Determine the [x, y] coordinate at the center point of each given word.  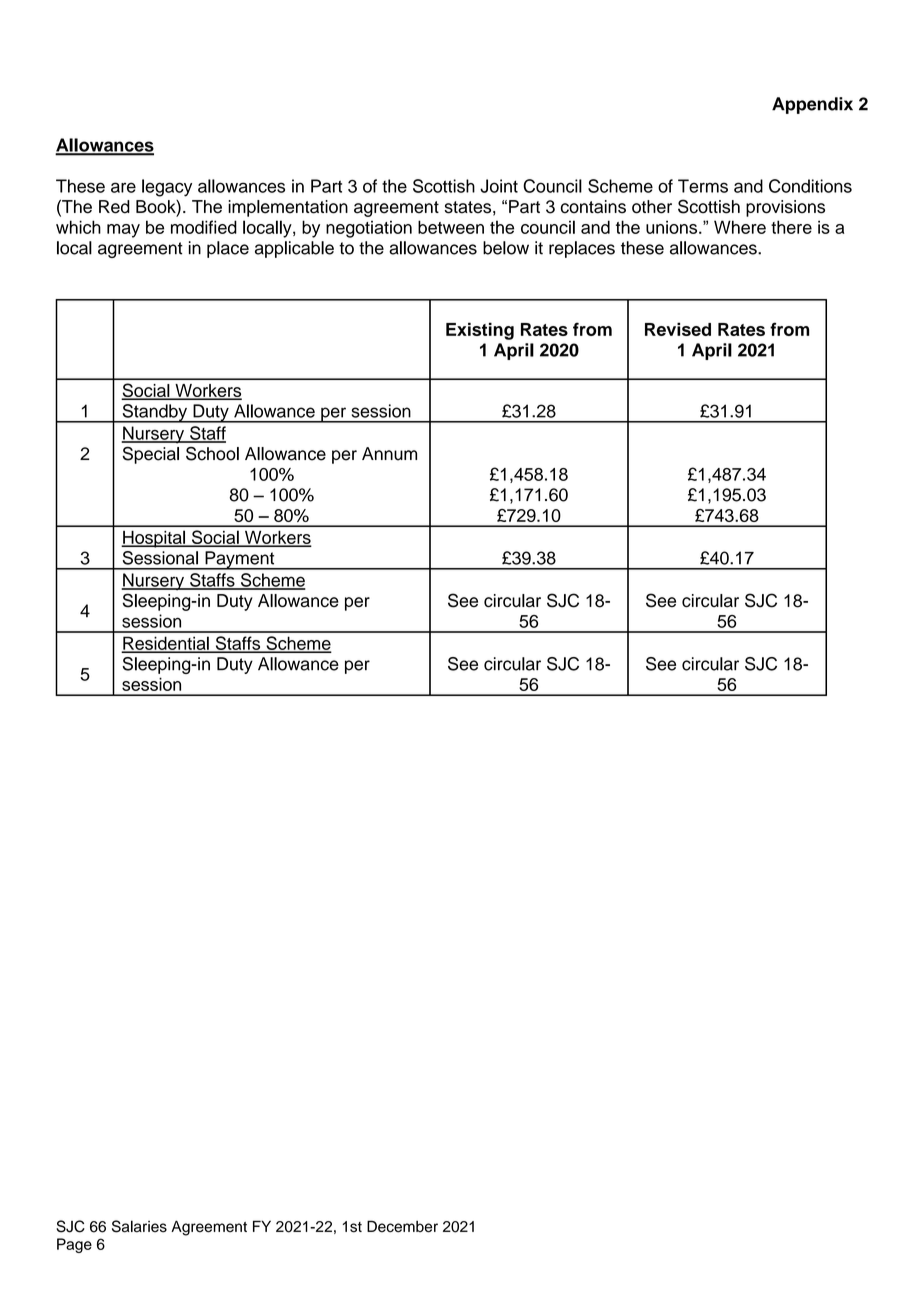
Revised [678, 329]
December [402, 1226]
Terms [703, 186]
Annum [389, 454]
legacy [167, 188]
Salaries [139, 1226]
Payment [240, 560]
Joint [499, 186]
